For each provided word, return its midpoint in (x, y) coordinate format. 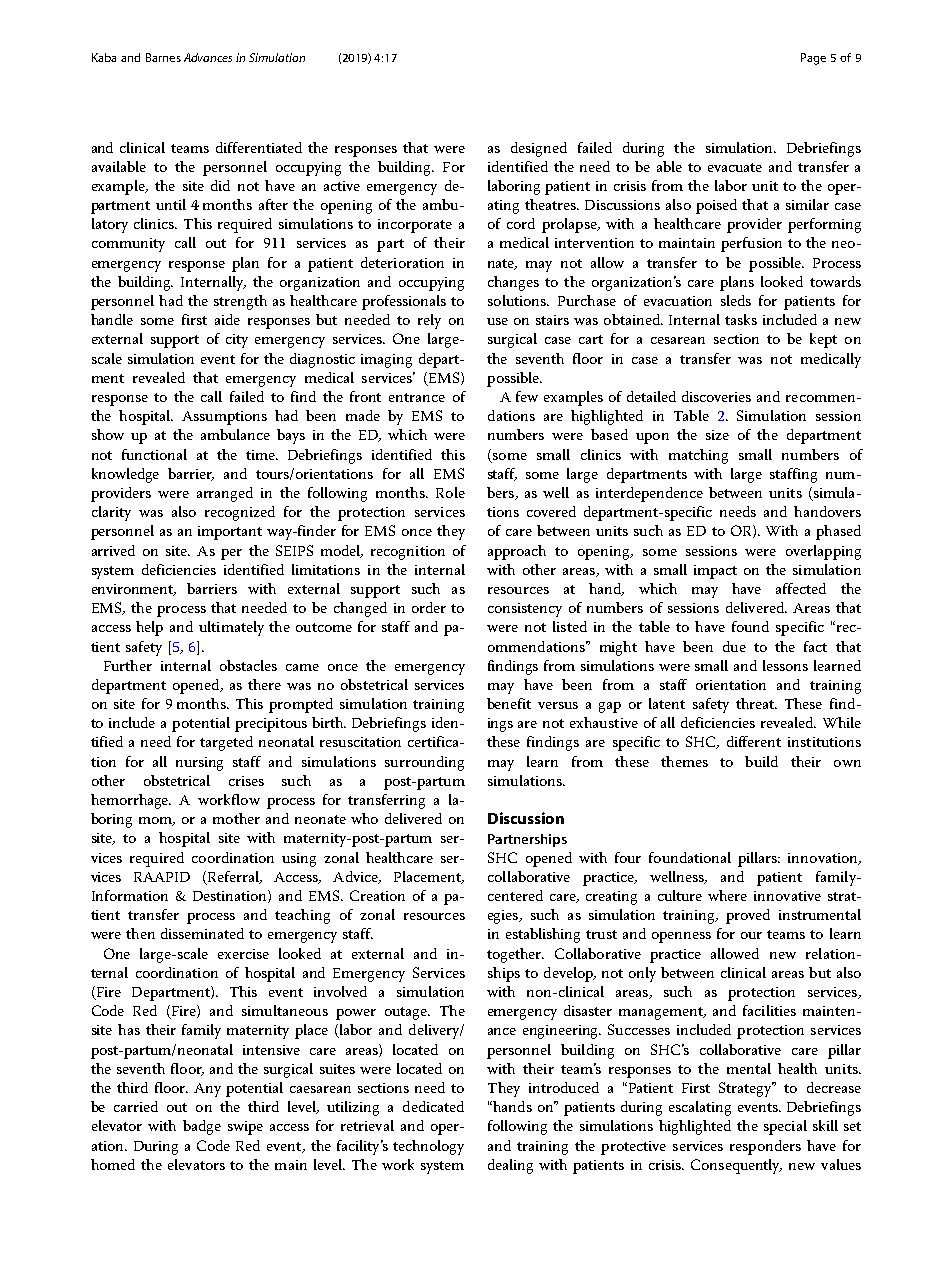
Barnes (163, 57)
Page (813, 59)
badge (202, 1127)
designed (539, 149)
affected (801, 588)
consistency (525, 610)
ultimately (231, 628)
